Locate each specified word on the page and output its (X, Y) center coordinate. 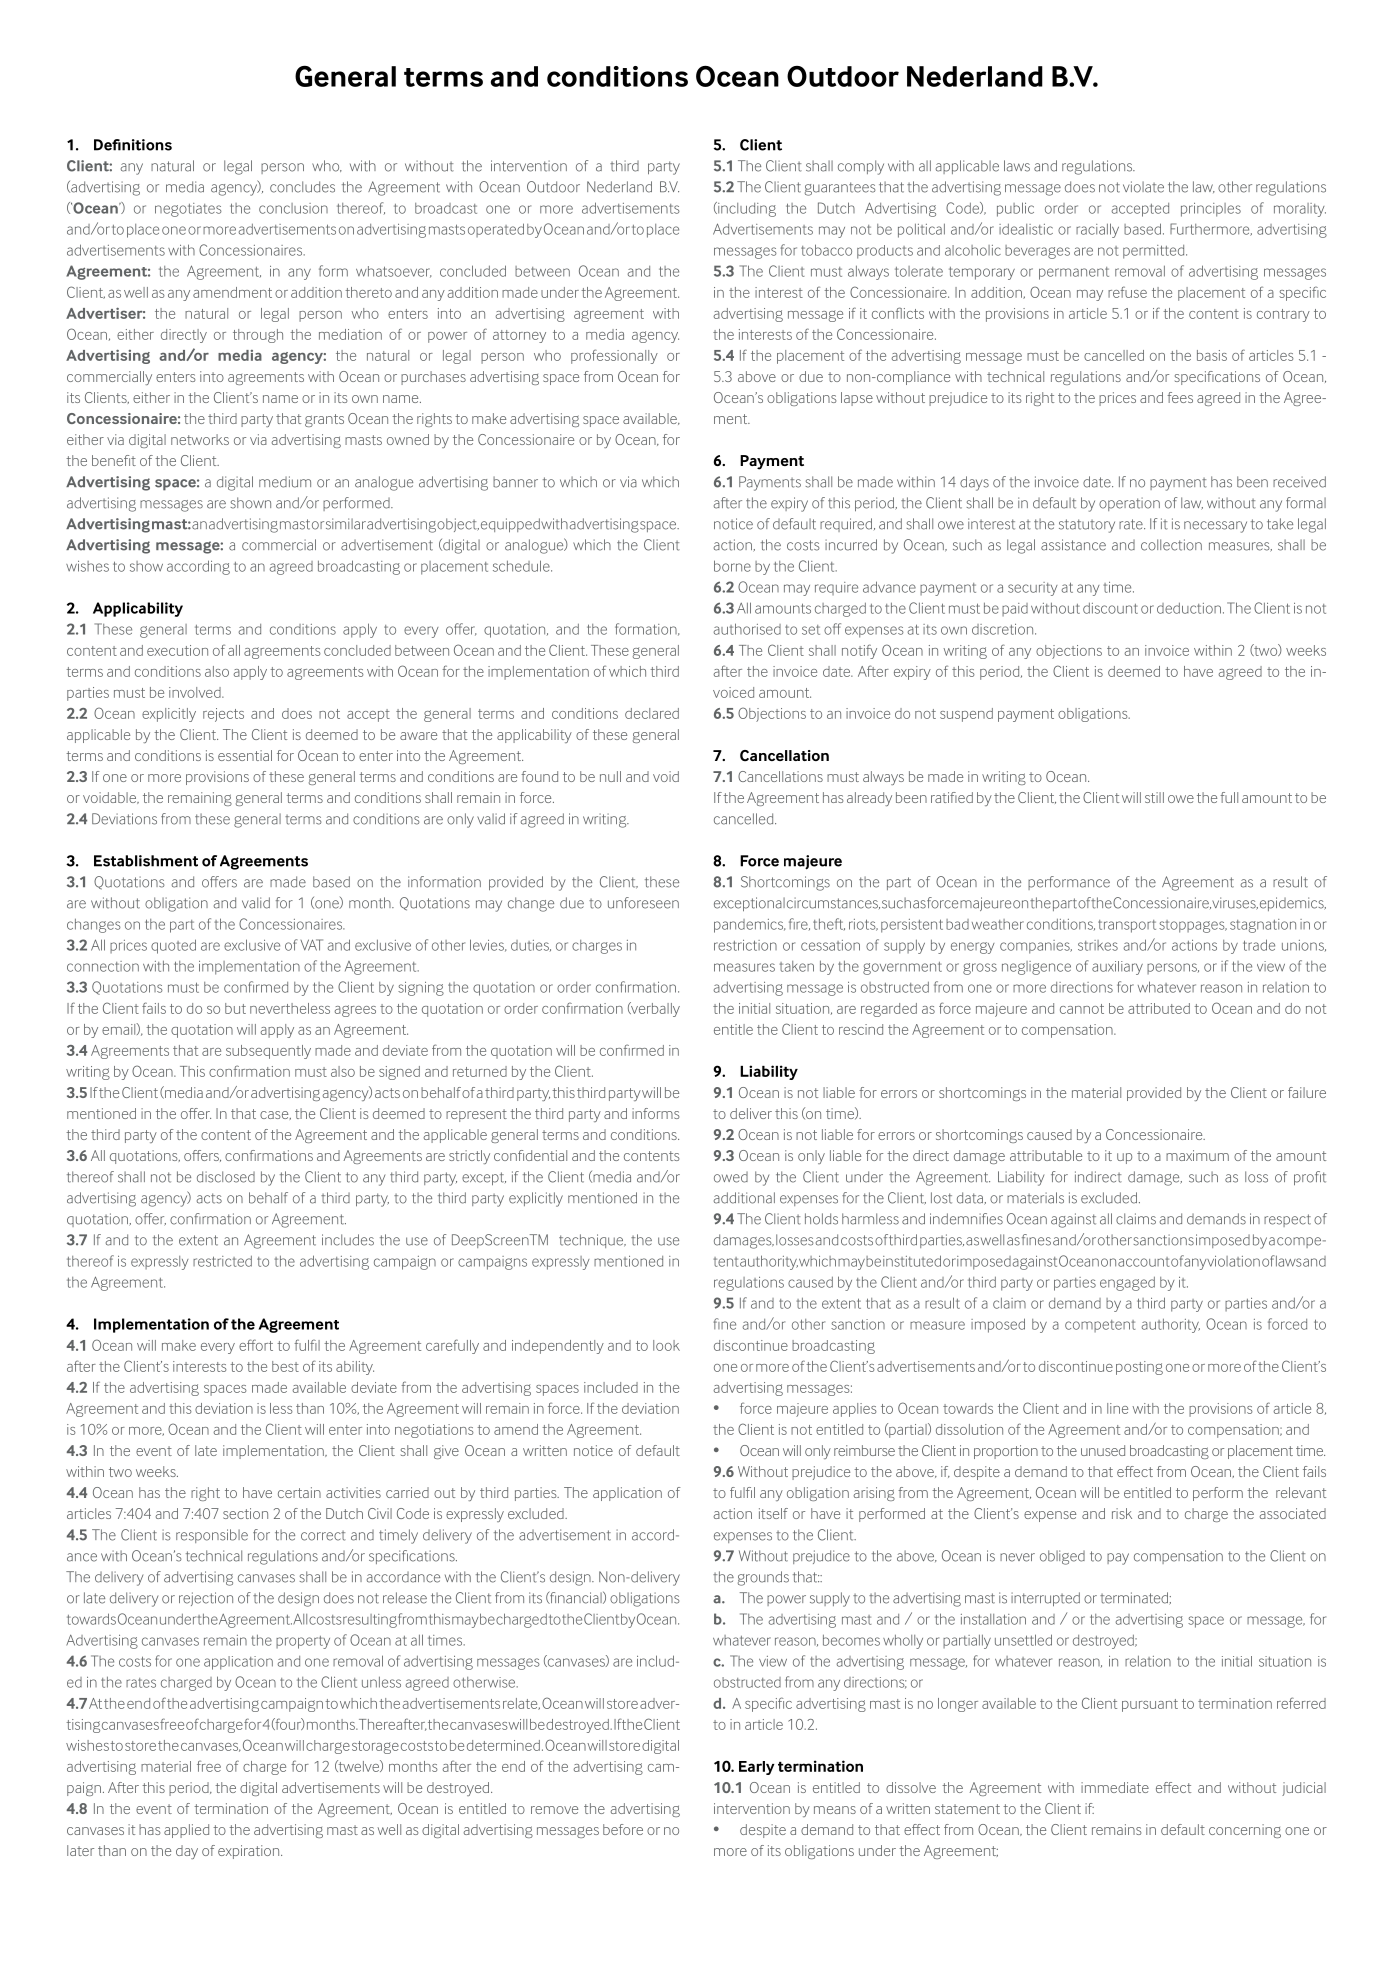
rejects (223, 715)
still (1154, 797)
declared (652, 713)
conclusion (293, 208)
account (1144, 1262)
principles (1211, 210)
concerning (1245, 1831)
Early (757, 1768)
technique (592, 1241)
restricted (222, 1261)
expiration (250, 1852)
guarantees (840, 189)
